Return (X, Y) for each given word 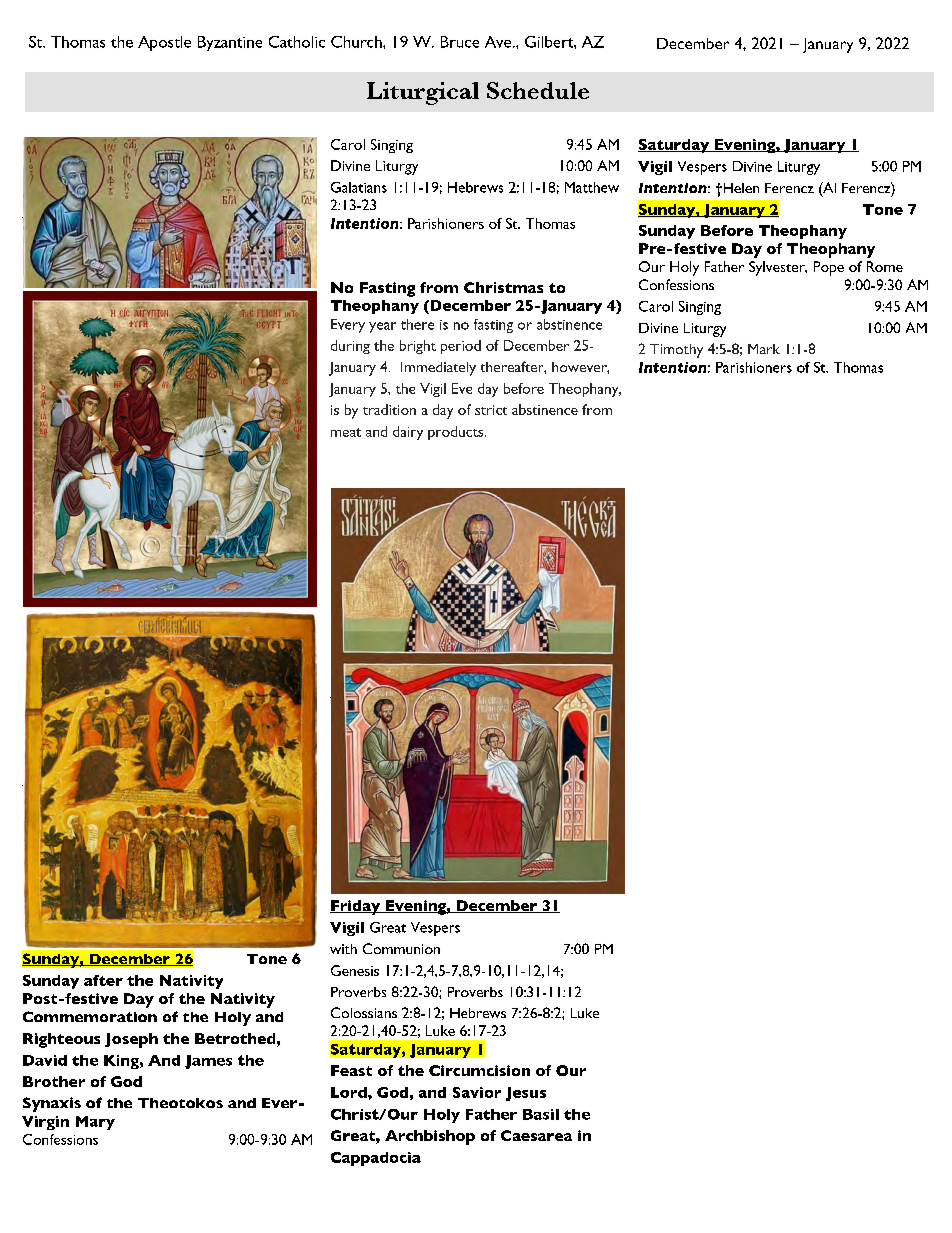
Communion (401, 948)
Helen (740, 188)
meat (346, 432)
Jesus (526, 1094)
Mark (764, 349)
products (457, 433)
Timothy (676, 351)
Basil (541, 1114)
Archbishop (430, 1137)
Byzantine (230, 43)
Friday (356, 907)
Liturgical (423, 93)
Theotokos (180, 1103)
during (350, 347)
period (461, 347)
